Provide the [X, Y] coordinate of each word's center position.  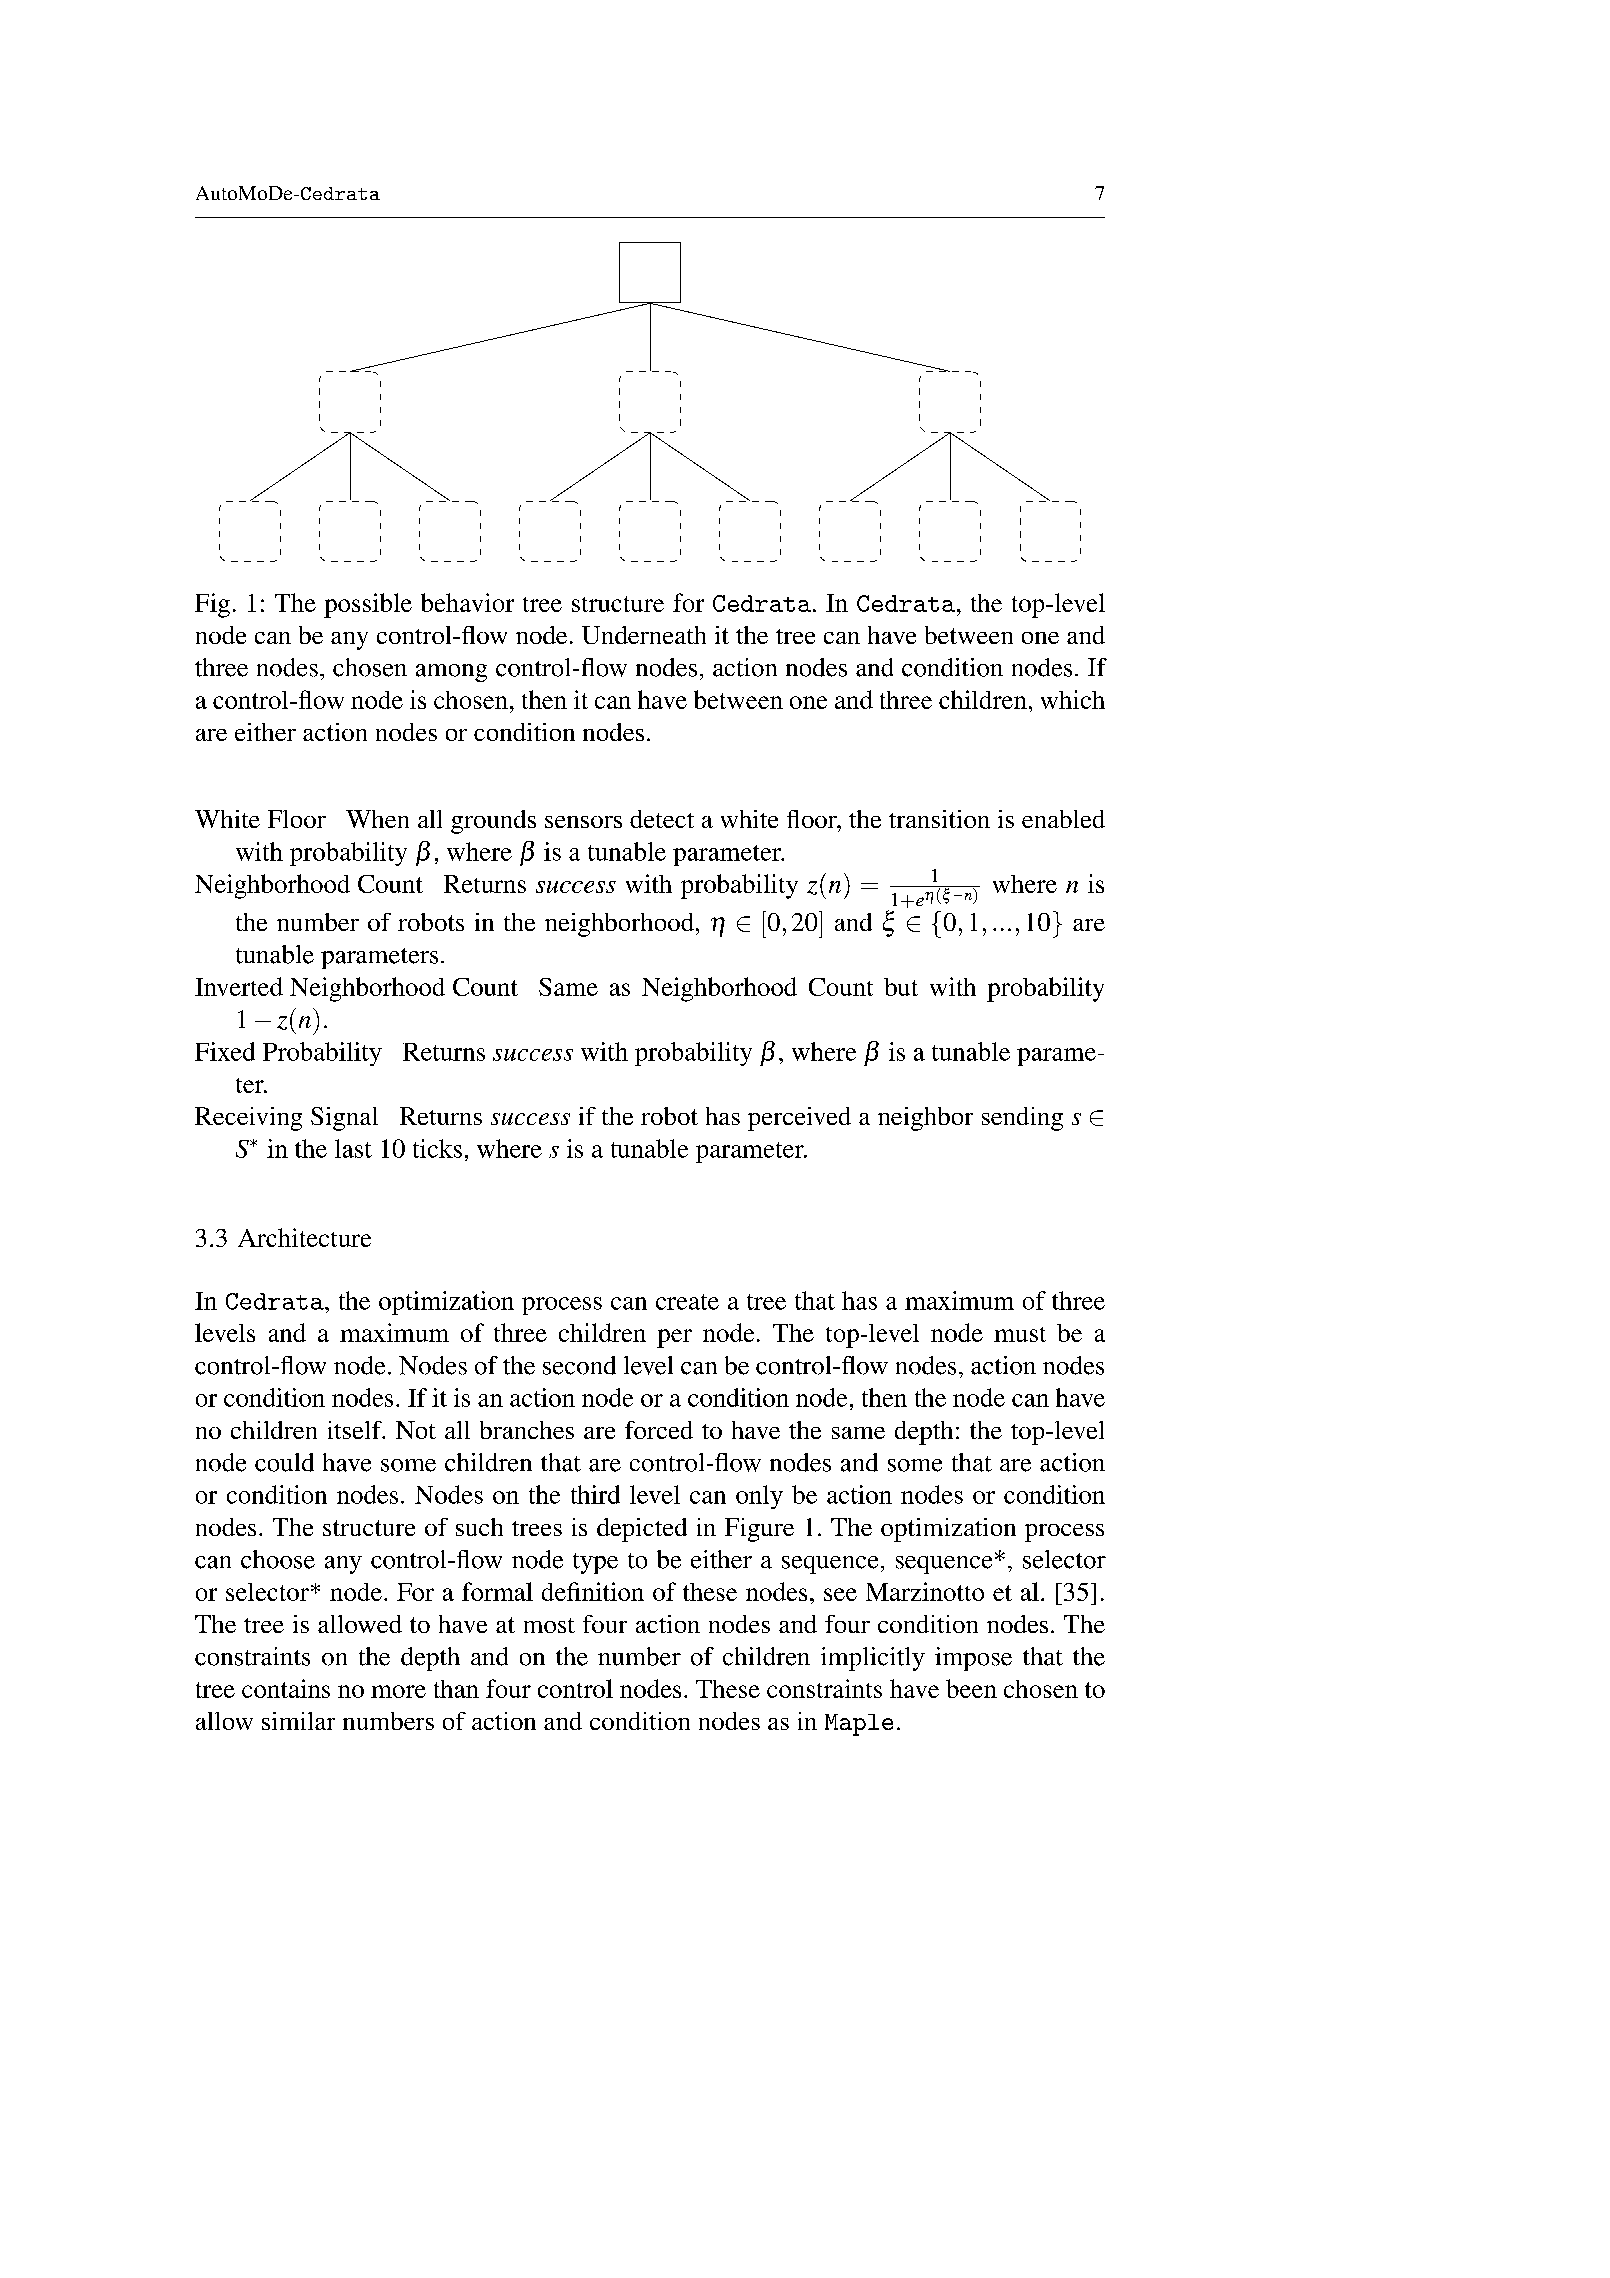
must [1020, 1334]
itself [356, 1430]
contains [286, 1688]
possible [368, 605]
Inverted [239, 986]
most [549, 1625]
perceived [799, 1119]
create [687, 1302]
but [901, 987]
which [1073, 699]
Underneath [644, 635]
